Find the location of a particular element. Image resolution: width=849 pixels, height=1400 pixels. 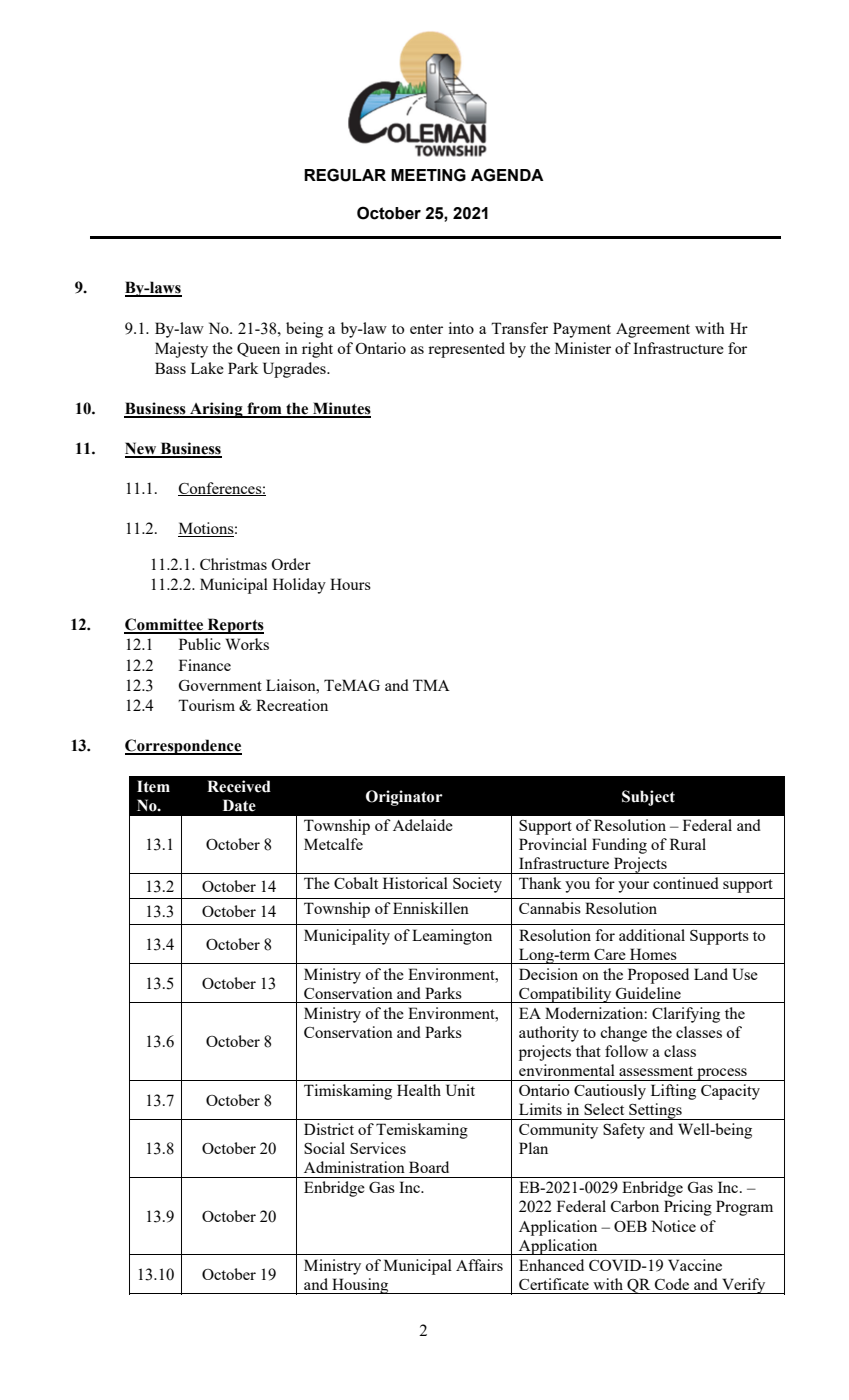

REGULAR is located at coordinates (345, 175).
